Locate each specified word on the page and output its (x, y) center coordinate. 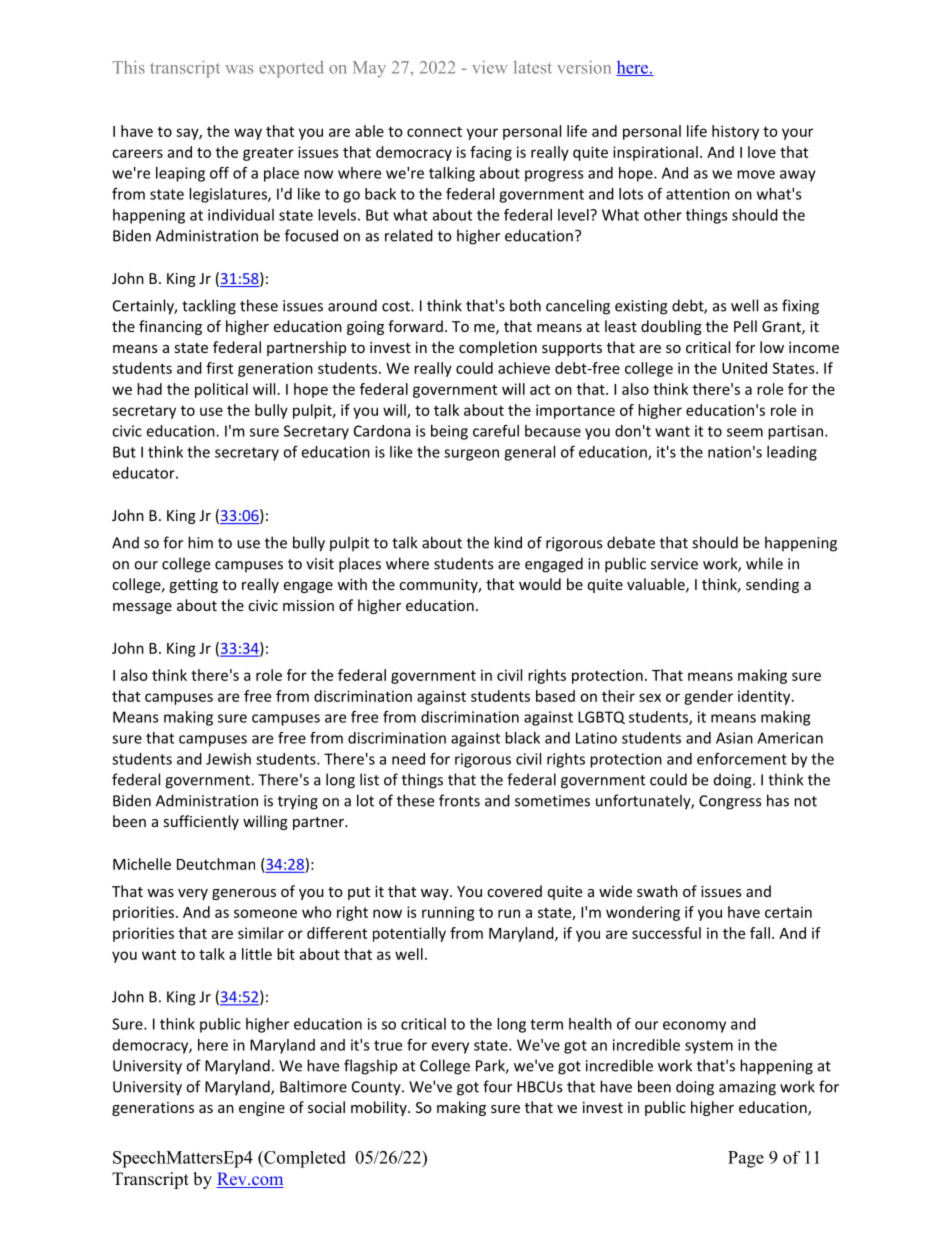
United (744, 368)
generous (244, 894)
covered (514, 891)
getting (193, 586)
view (490, 67)
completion (498, 348)
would (540, 584)
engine (262, 1109)
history (735, 132)
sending (772, 585)
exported (291, 69)
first (219, 368)
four (497, 1086)
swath (657, 891)
